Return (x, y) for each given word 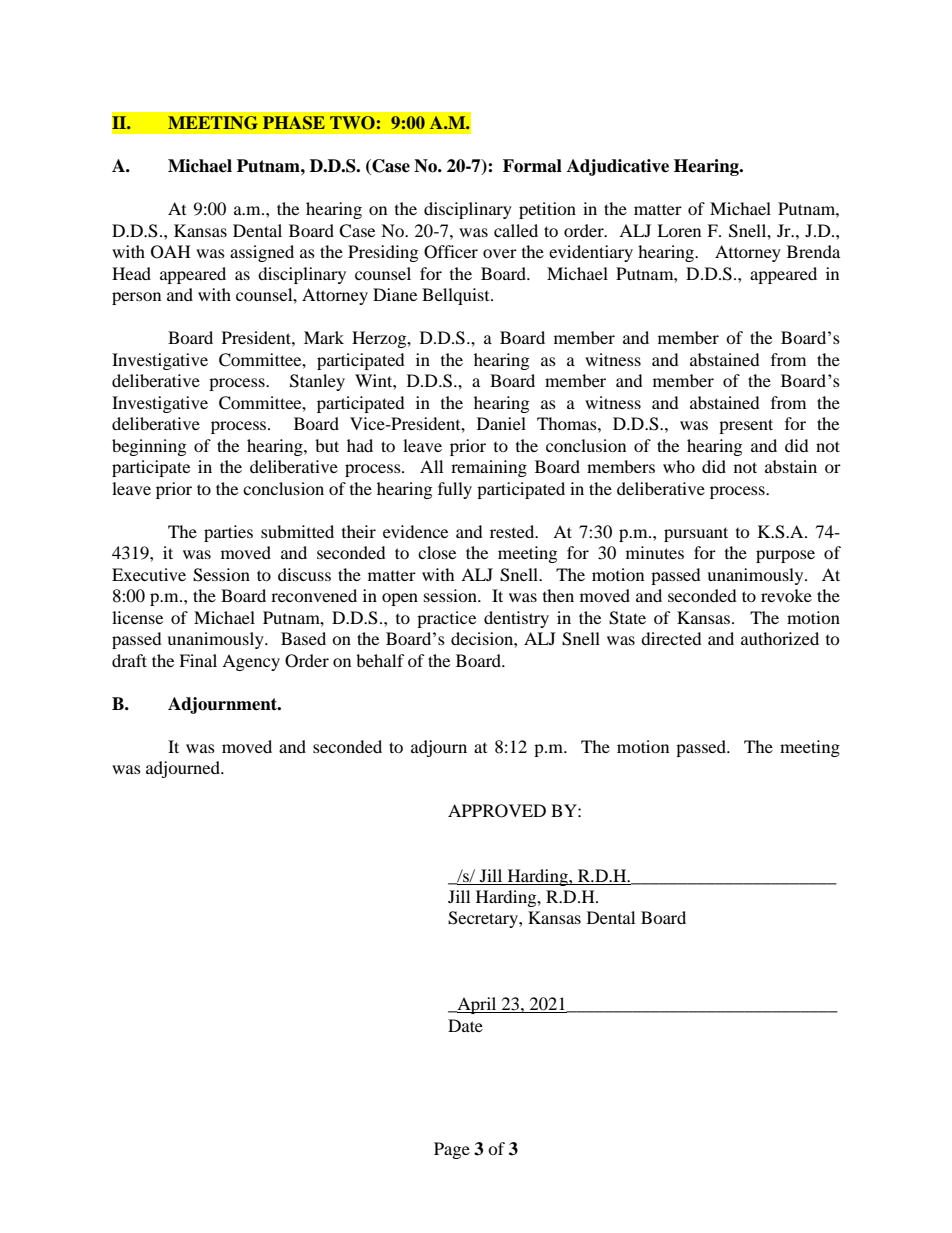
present (746, 426)
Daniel (501, 423)
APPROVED (497, 811)
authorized (780, 638)
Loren (679, 230)
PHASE (294, 123)
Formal (532, 166)
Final (198, 660)
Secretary (484, 919)
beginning (149, 447)
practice (446, 619)
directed (671, 638)
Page (452, 1150)
